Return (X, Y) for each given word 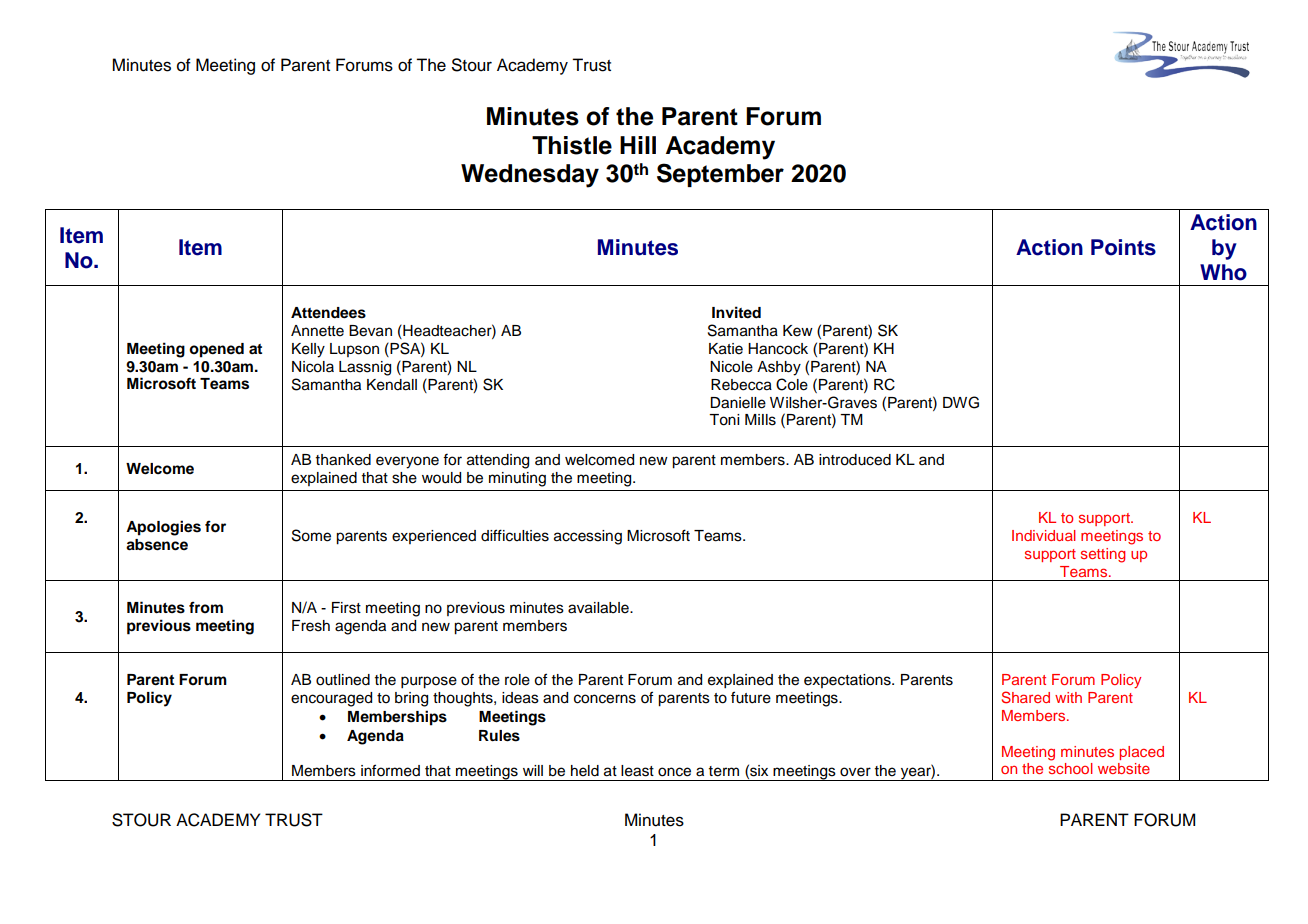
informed (390, 770)
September (720, 175)
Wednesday (530, 176)
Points (1123, 247)
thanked (343, 460)
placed (1141, 753)
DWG (961, 402)
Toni (724, 420)
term (724, 771)
